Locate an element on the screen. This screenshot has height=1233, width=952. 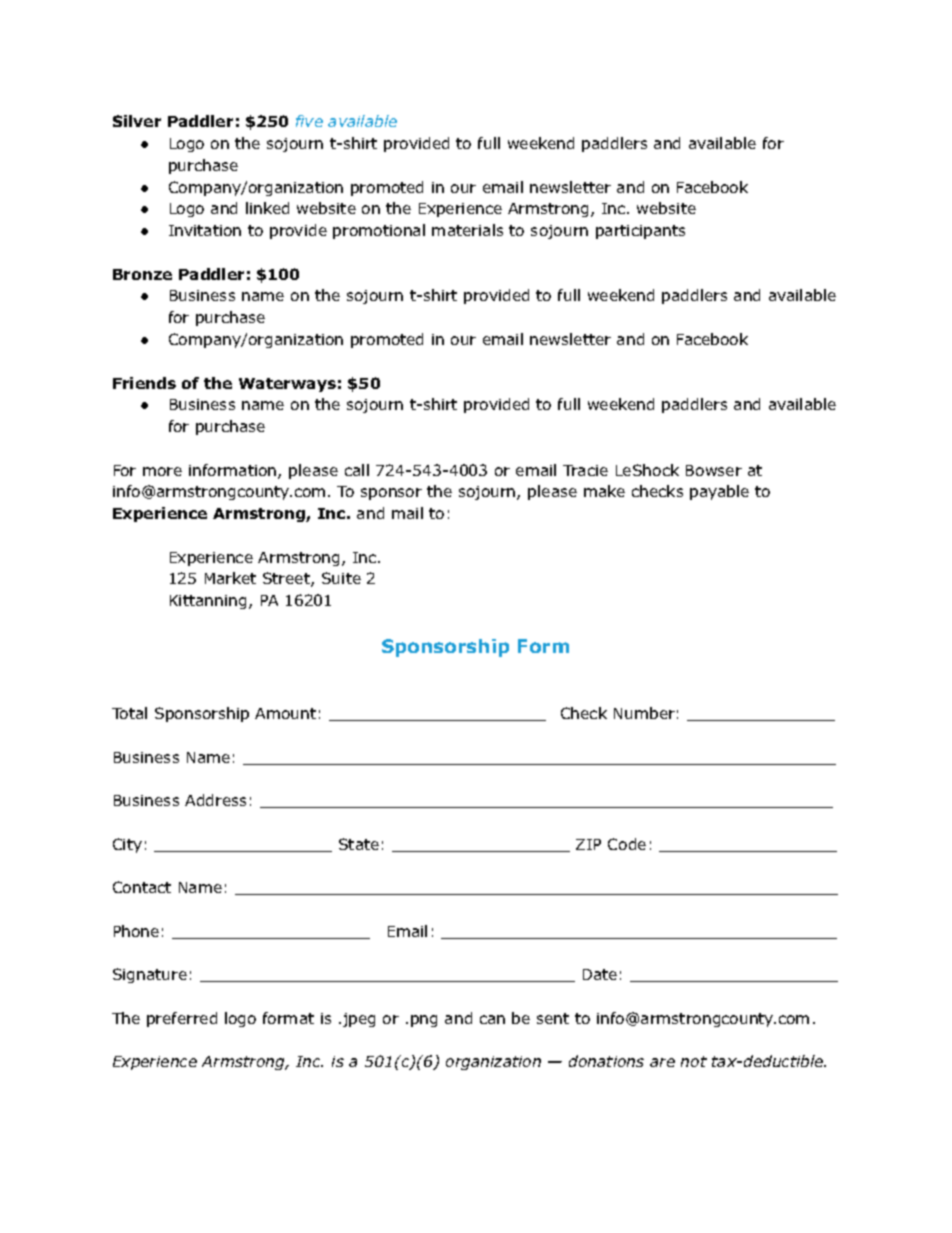
materials is located at coordinates (467, 230).
